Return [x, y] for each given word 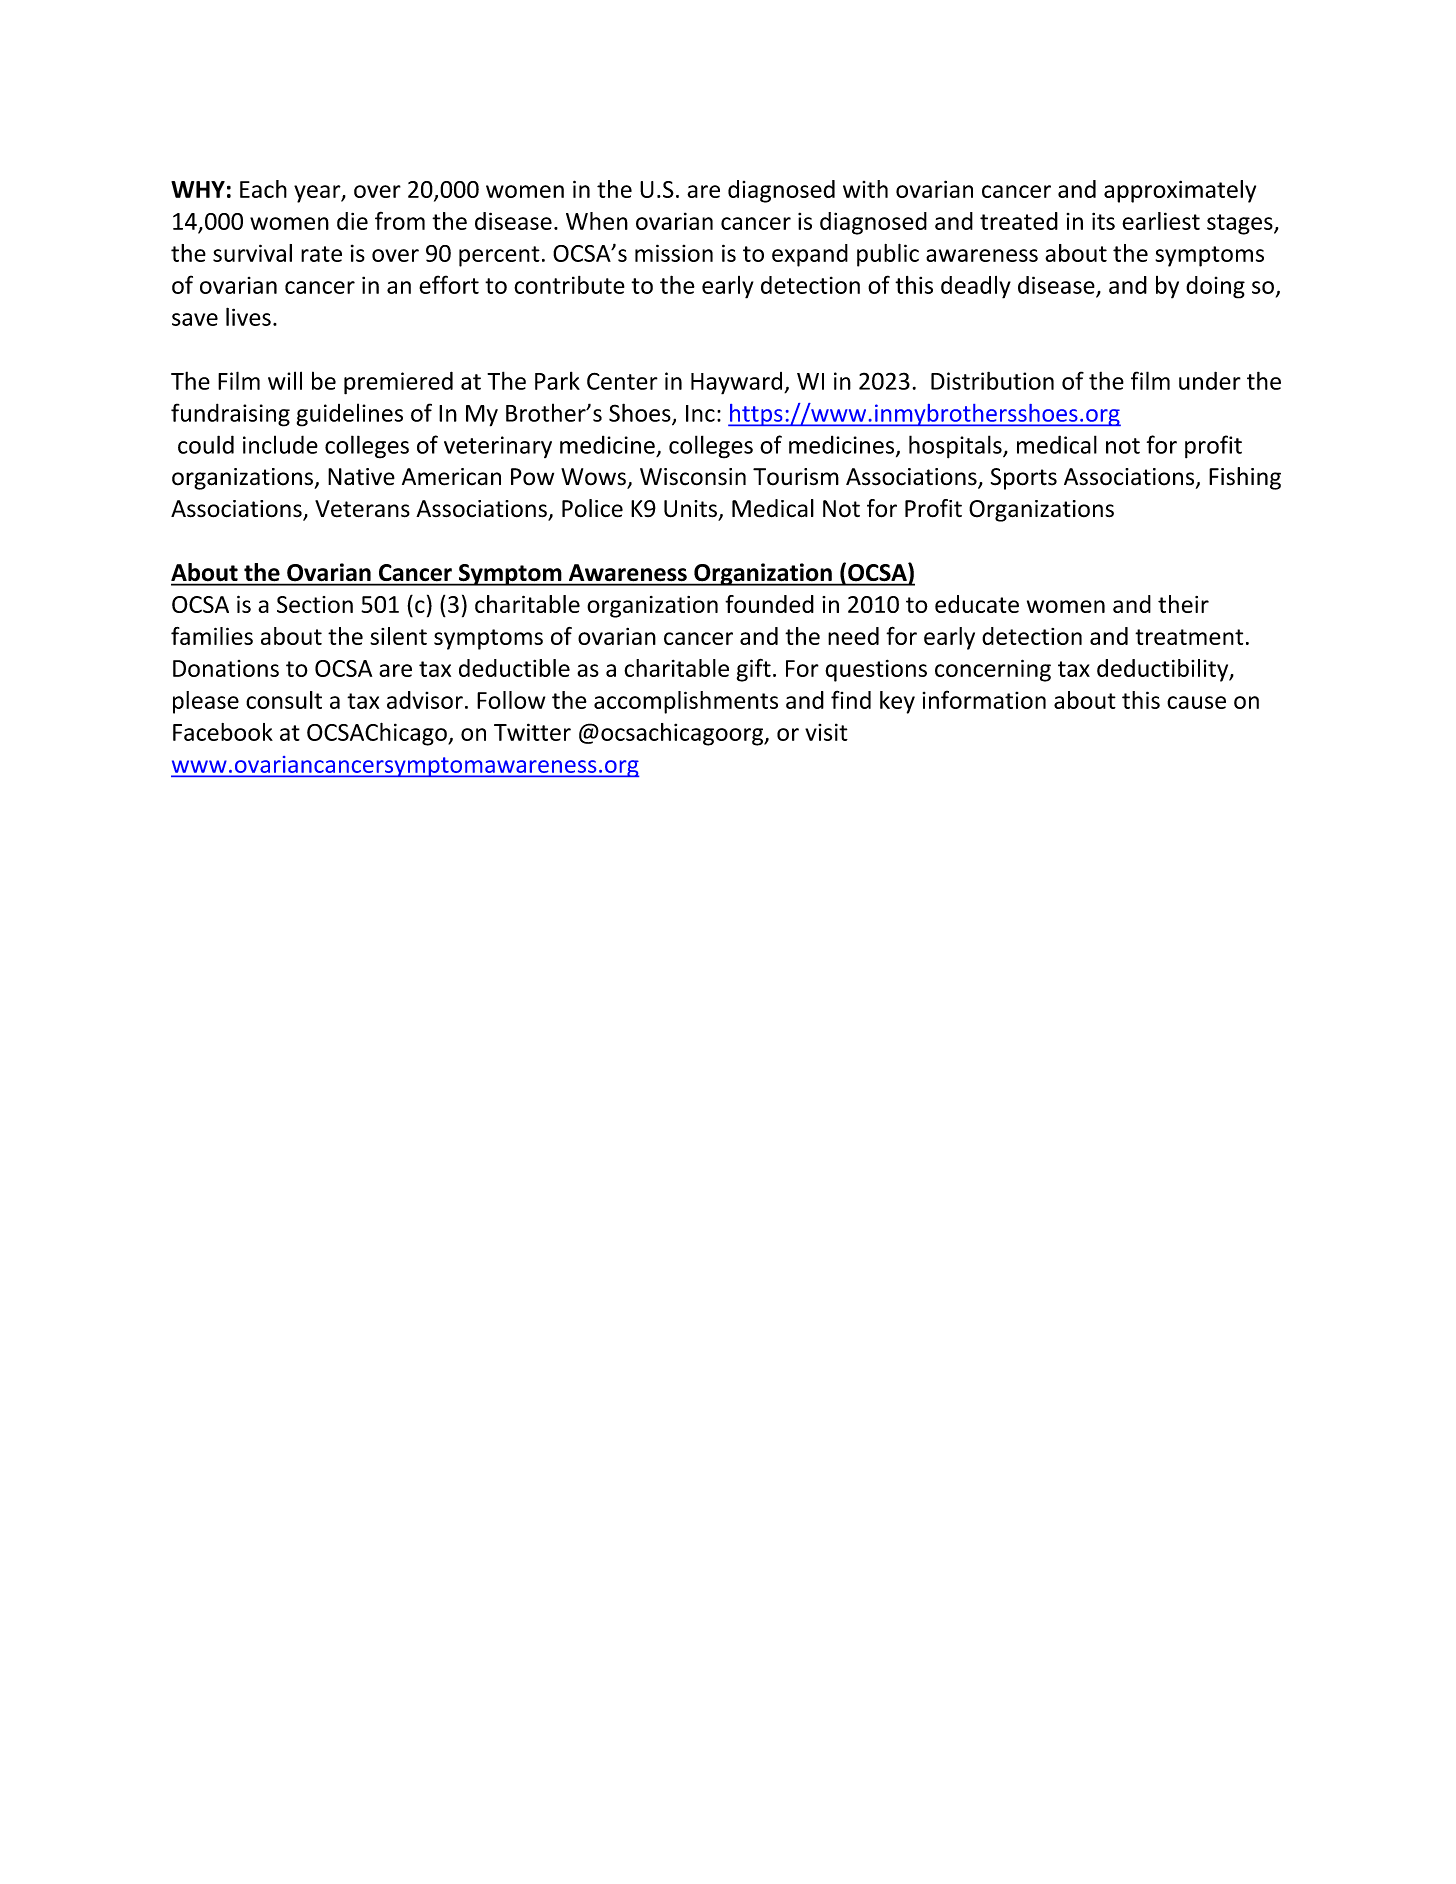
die [352, 221]
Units [690, 509]
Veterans [362, 509]
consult [284, 700]
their [1183, 604]
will [285, 380]
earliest [1161, 221]
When [597, 221]
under [1210, 380]
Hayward [738, 383]
